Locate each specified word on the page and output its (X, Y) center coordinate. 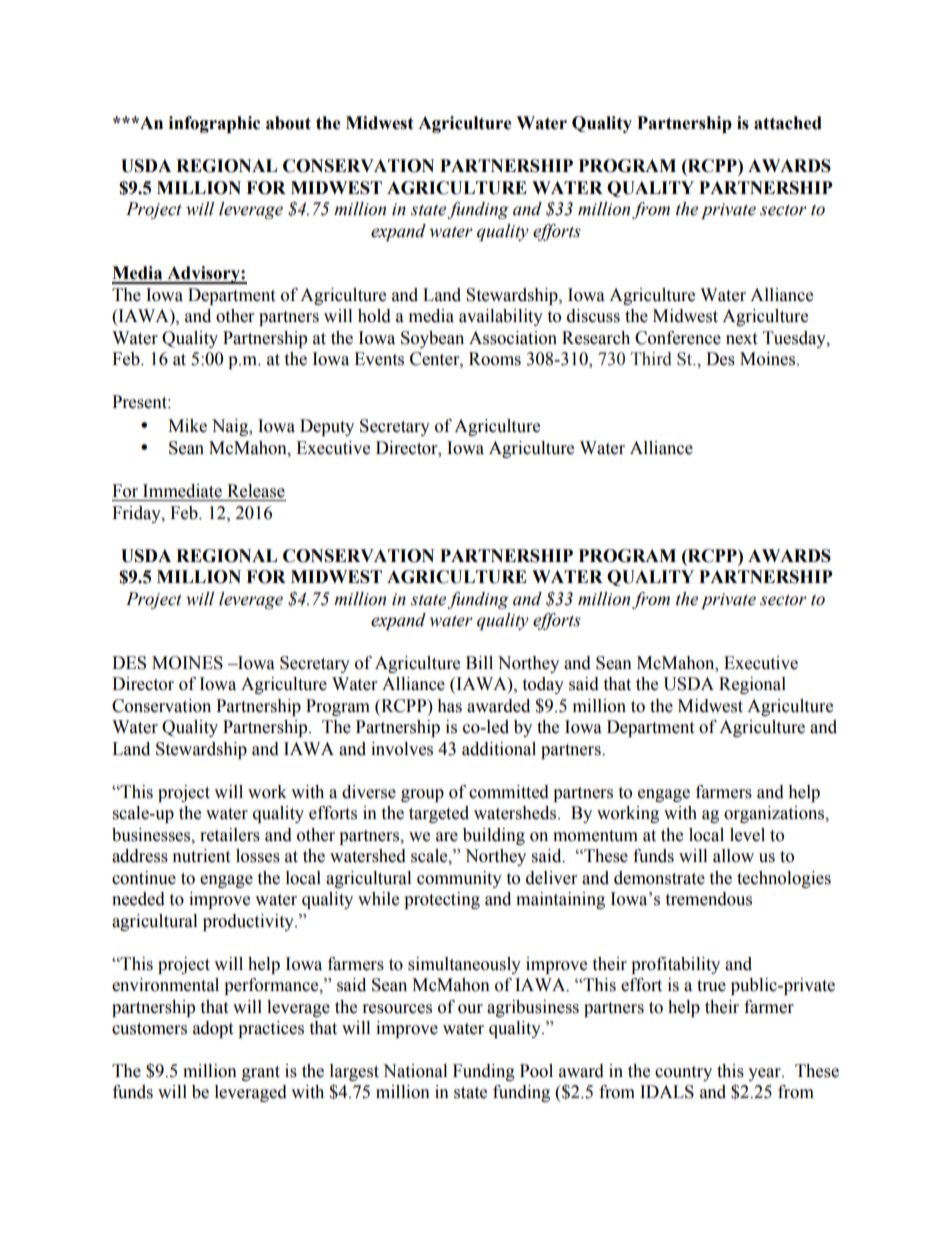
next (741, 339)
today (543, 685)
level (747, 835)
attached (788, 123)
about (288, 123)
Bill (479, 662)
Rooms (495, 359)
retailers (230, 835)
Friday (137, 514)
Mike (187, 426)
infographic (214, 124)
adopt (213, 1029)
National (415, 1071)
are (447, 837)
